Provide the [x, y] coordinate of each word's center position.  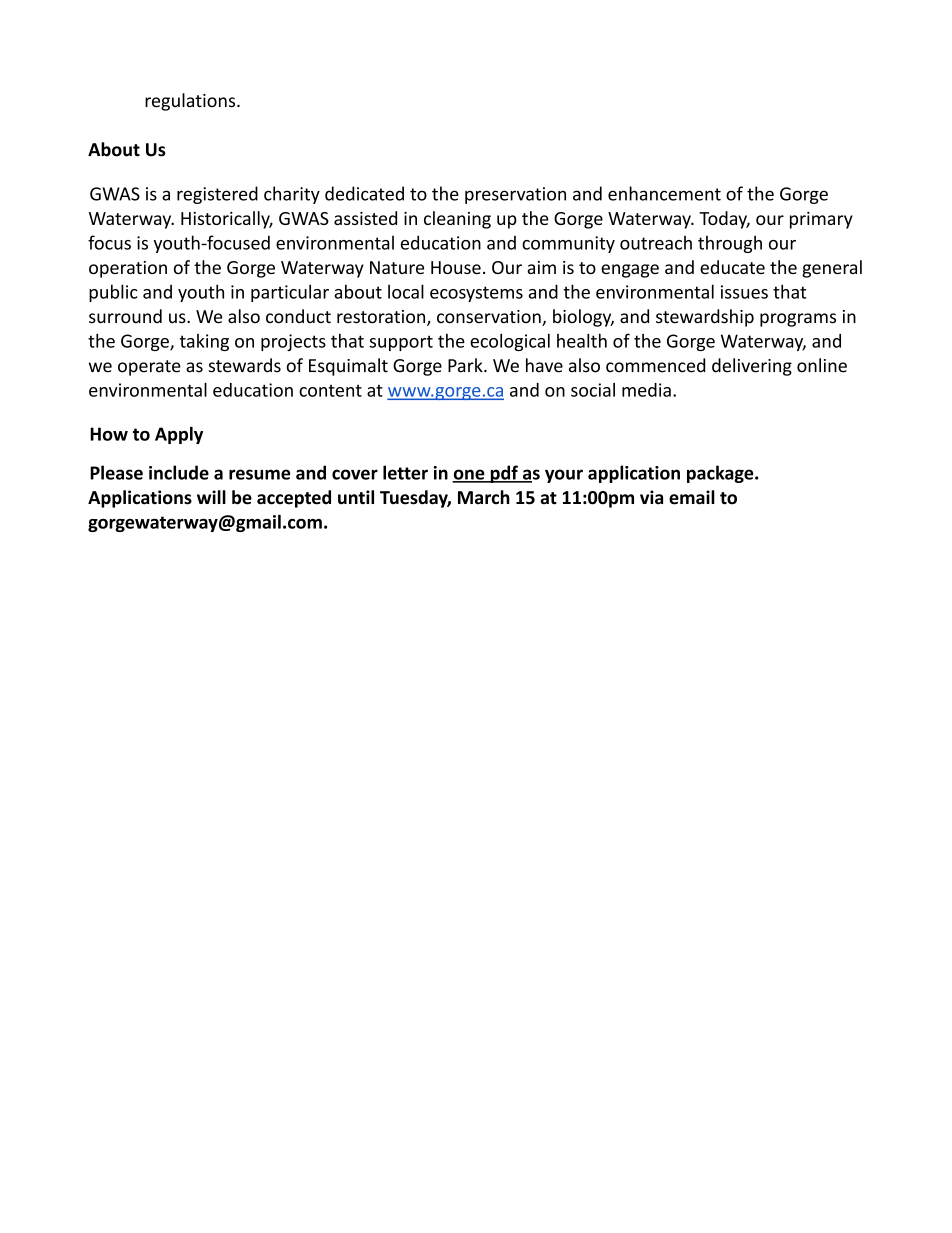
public [113, 293]
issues [744, 292]
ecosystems [476, 294]
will [211, 497]
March [484, 497]
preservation [515, 195]
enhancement [664, 193]
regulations [191, 102]
